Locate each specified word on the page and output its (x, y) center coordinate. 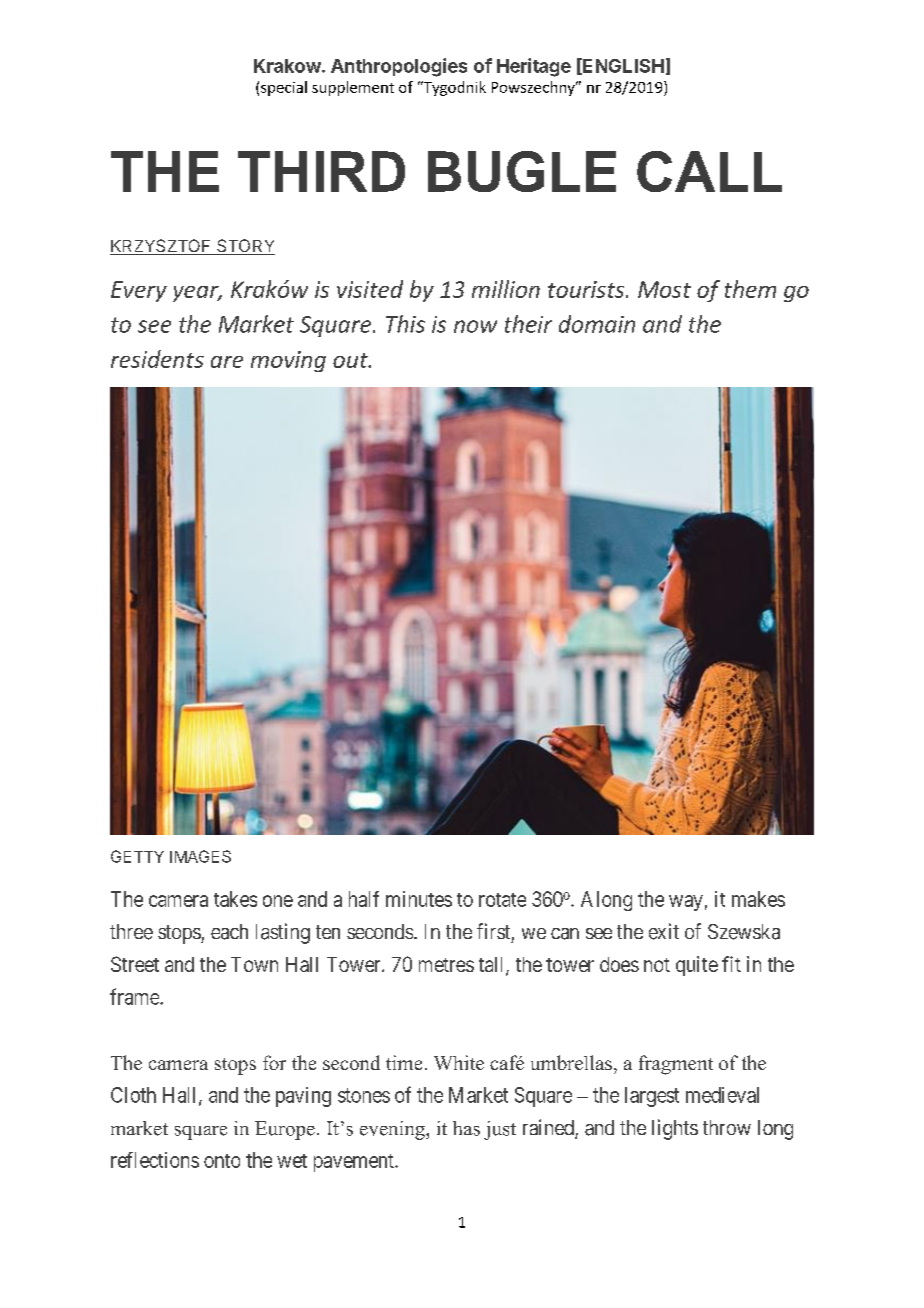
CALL (709, 171)
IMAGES (200, 856)
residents (157, 359)
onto (222, 1161)
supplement (353, 88)
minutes (419, 899)
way (686, 903)
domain (597, 324)
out (351, 360)
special (284, 88)
